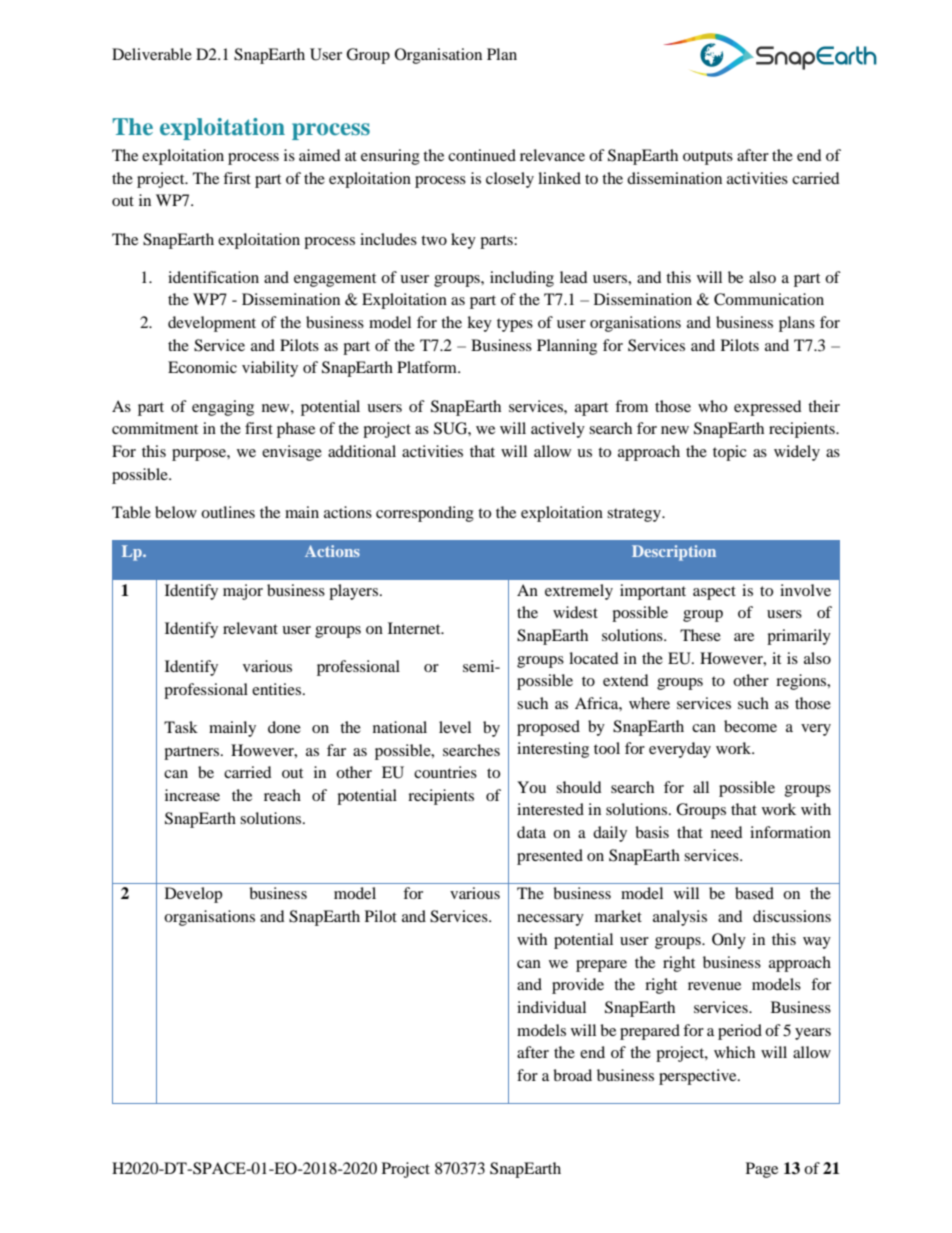 This screenshot has width=952, height=1233. Describe the element at coordinates (708, 158) in the screenshot. I see `outputs` at that location.
